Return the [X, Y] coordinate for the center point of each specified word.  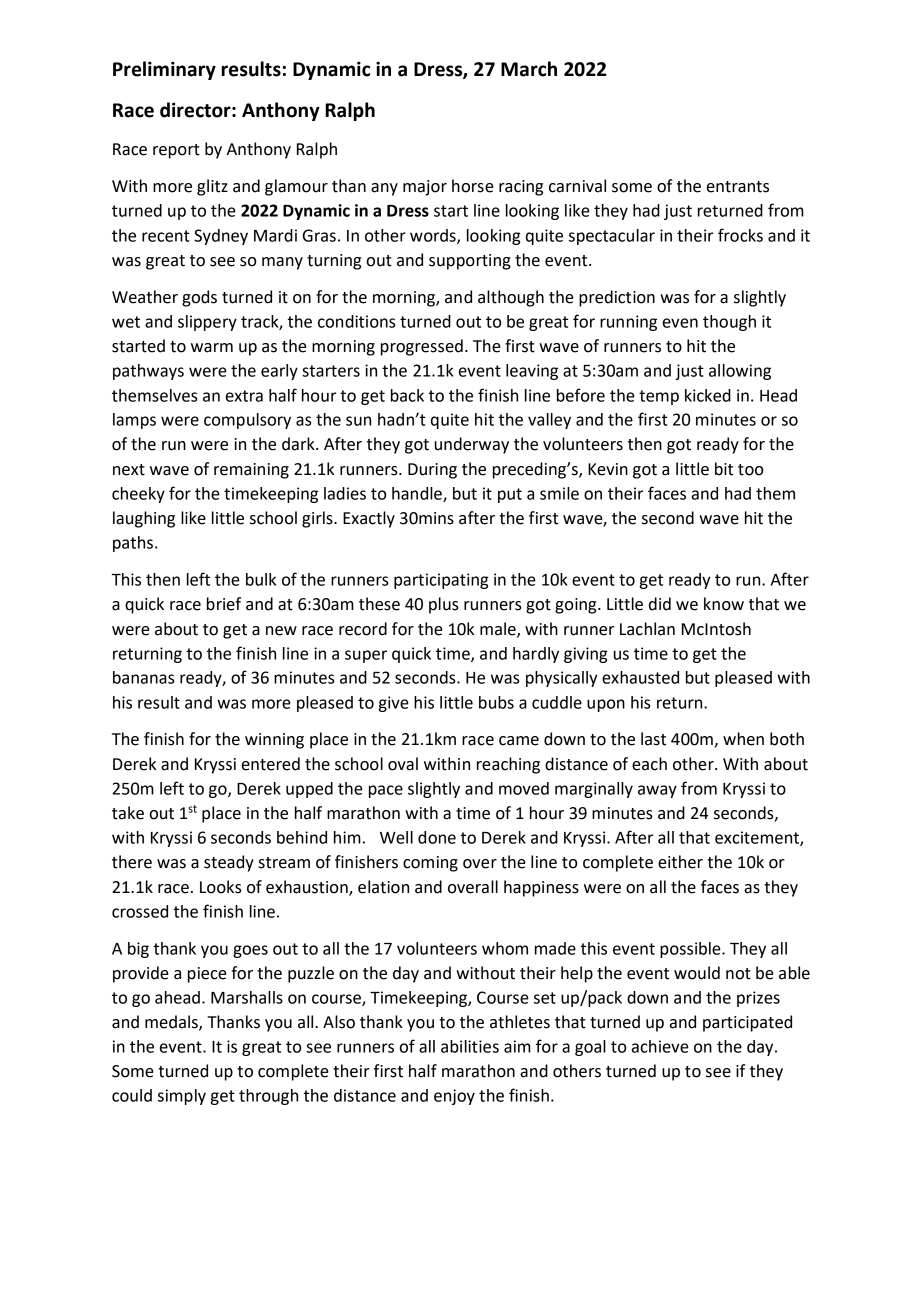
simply [182, 1097]
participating [441, 581]
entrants [738, 187]
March [529, 69]
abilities [470, 1046]
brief [224, 604]
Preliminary [164, 70]
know [724, 604]
